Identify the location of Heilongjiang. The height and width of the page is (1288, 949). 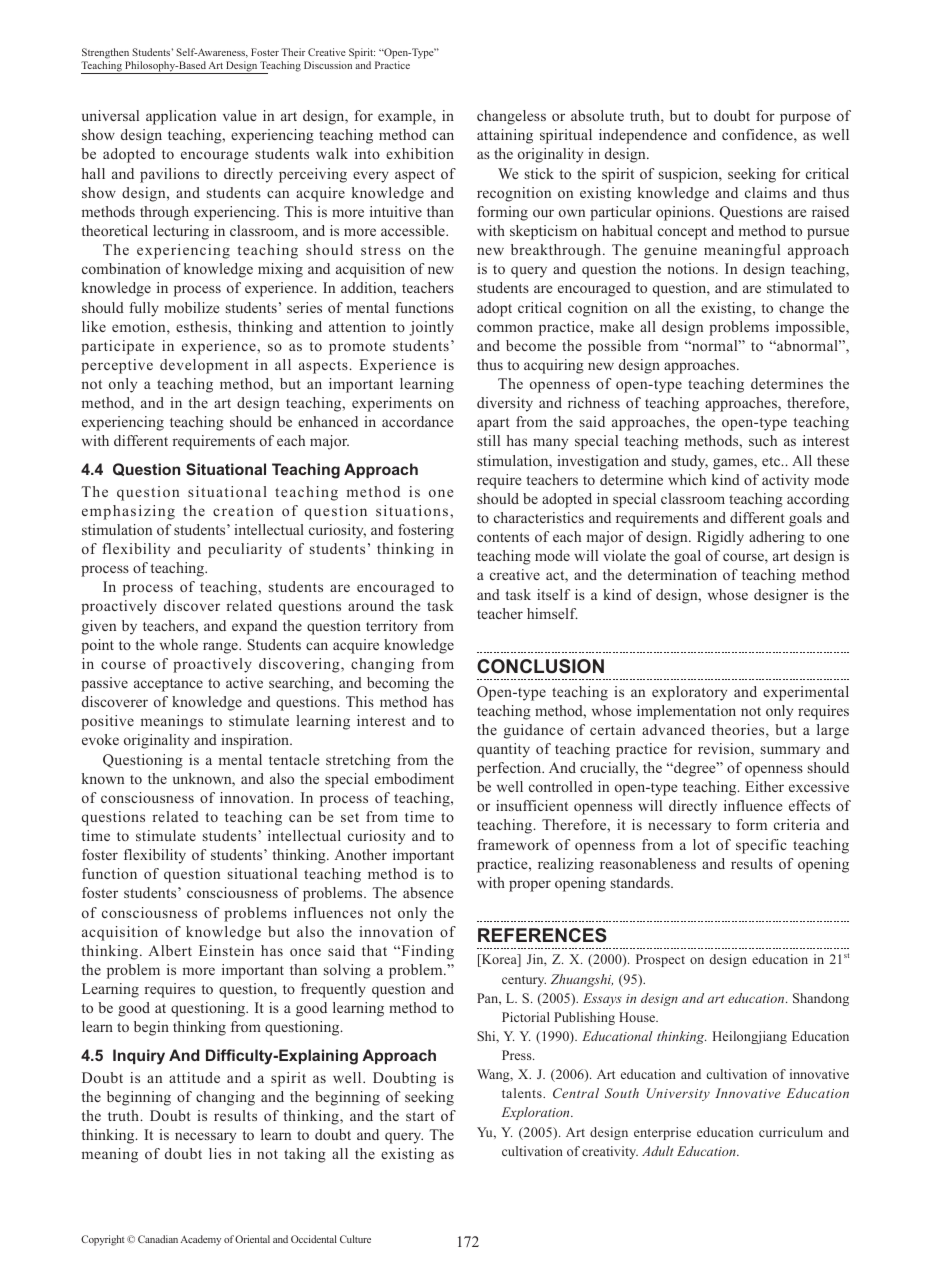
(749, 1037).
